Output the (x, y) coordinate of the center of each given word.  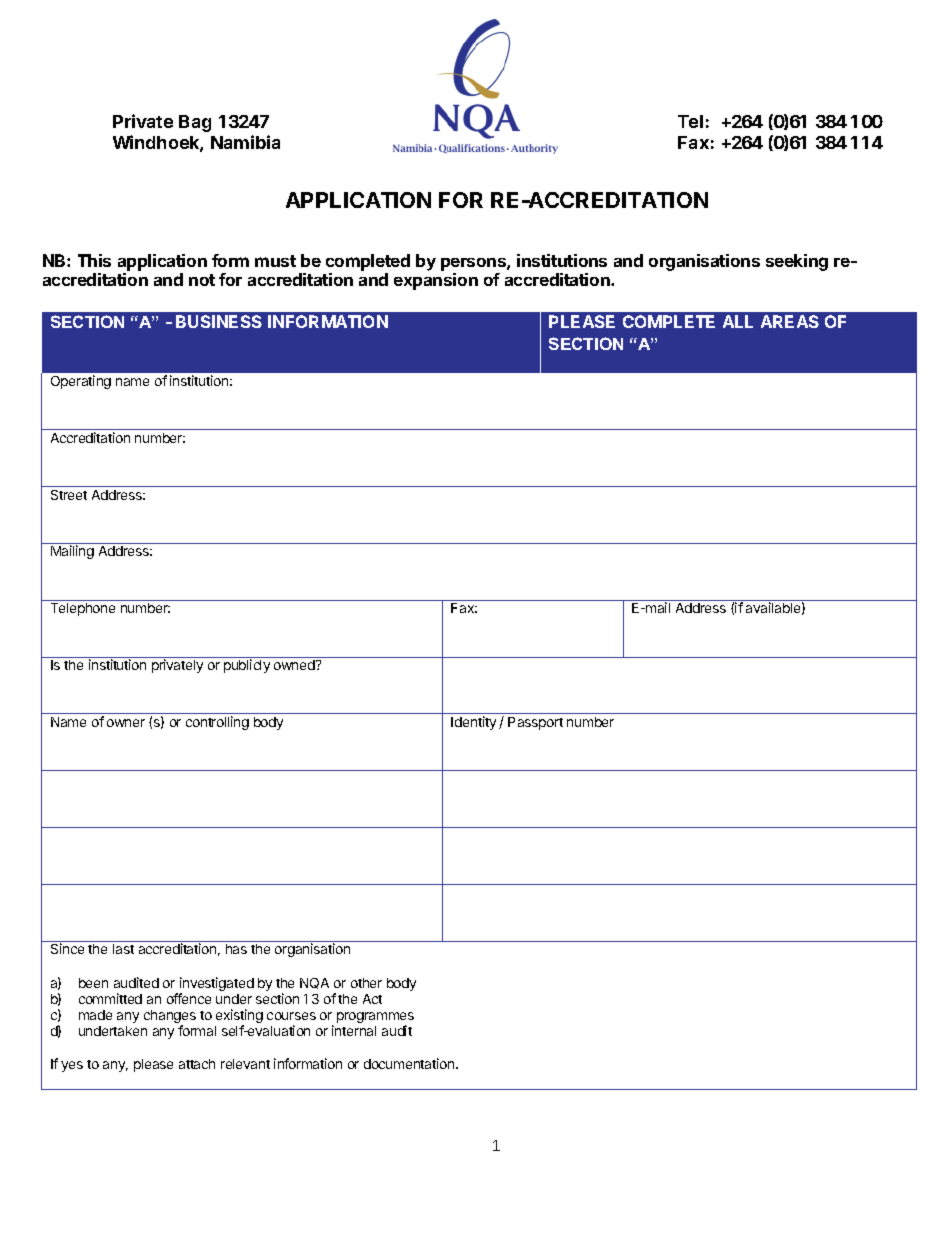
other (366, 983)
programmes (375, 1019)
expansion (436, 281)
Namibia (245, 142)
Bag (195, 123)
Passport (535, 723)
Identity (473, 723)
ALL (738, 321)
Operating (81, 382)
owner (126, 723)
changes (170, 1018)
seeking (797, 262)
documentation (410, 1063)
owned (295, 665)
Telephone (83, 609)
